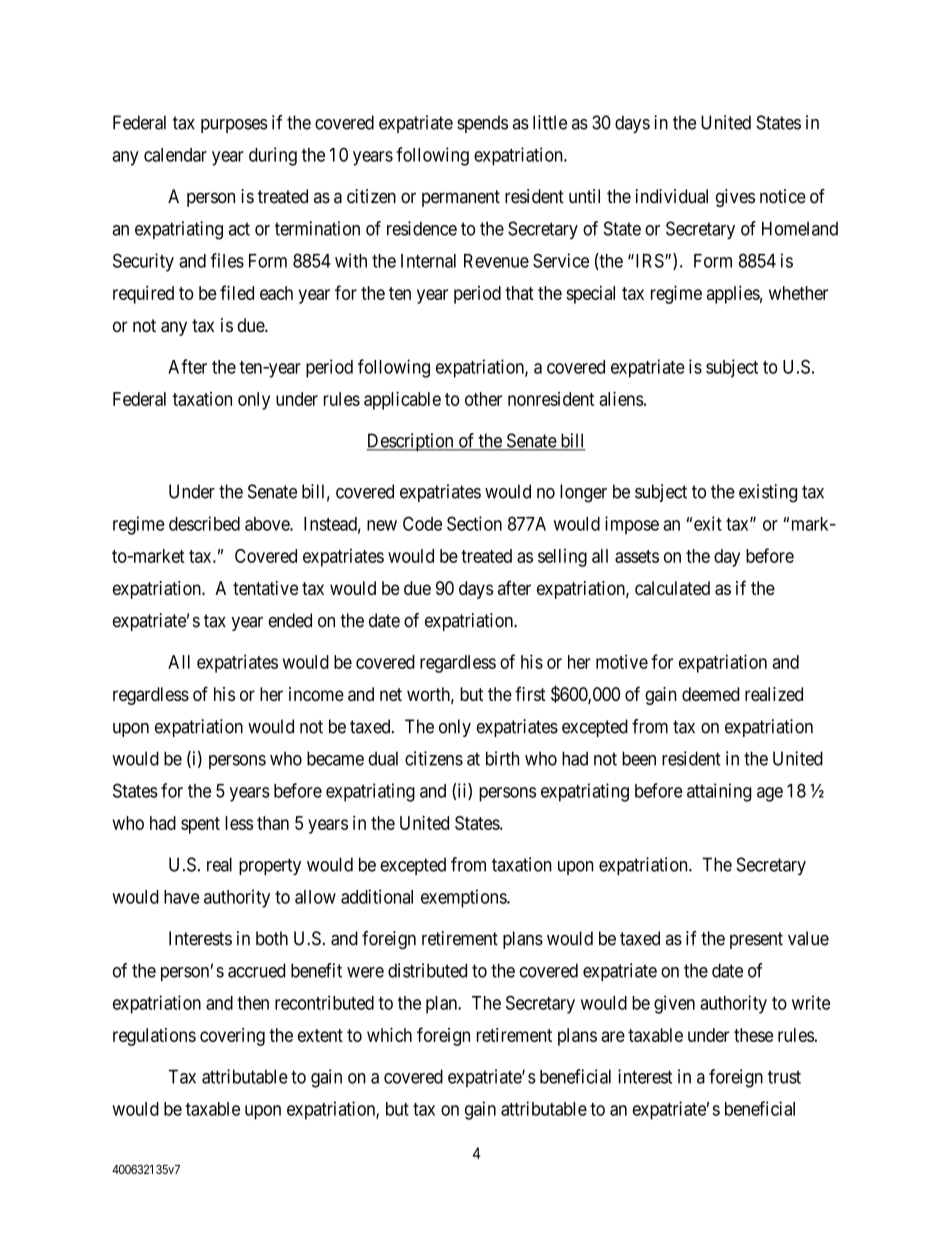 Image resolution: width=952 pixels, height=1233 pixels. What do you see at coordinates (735, 198) in the document?
I see `gives` at bounding box center [735, 198].
